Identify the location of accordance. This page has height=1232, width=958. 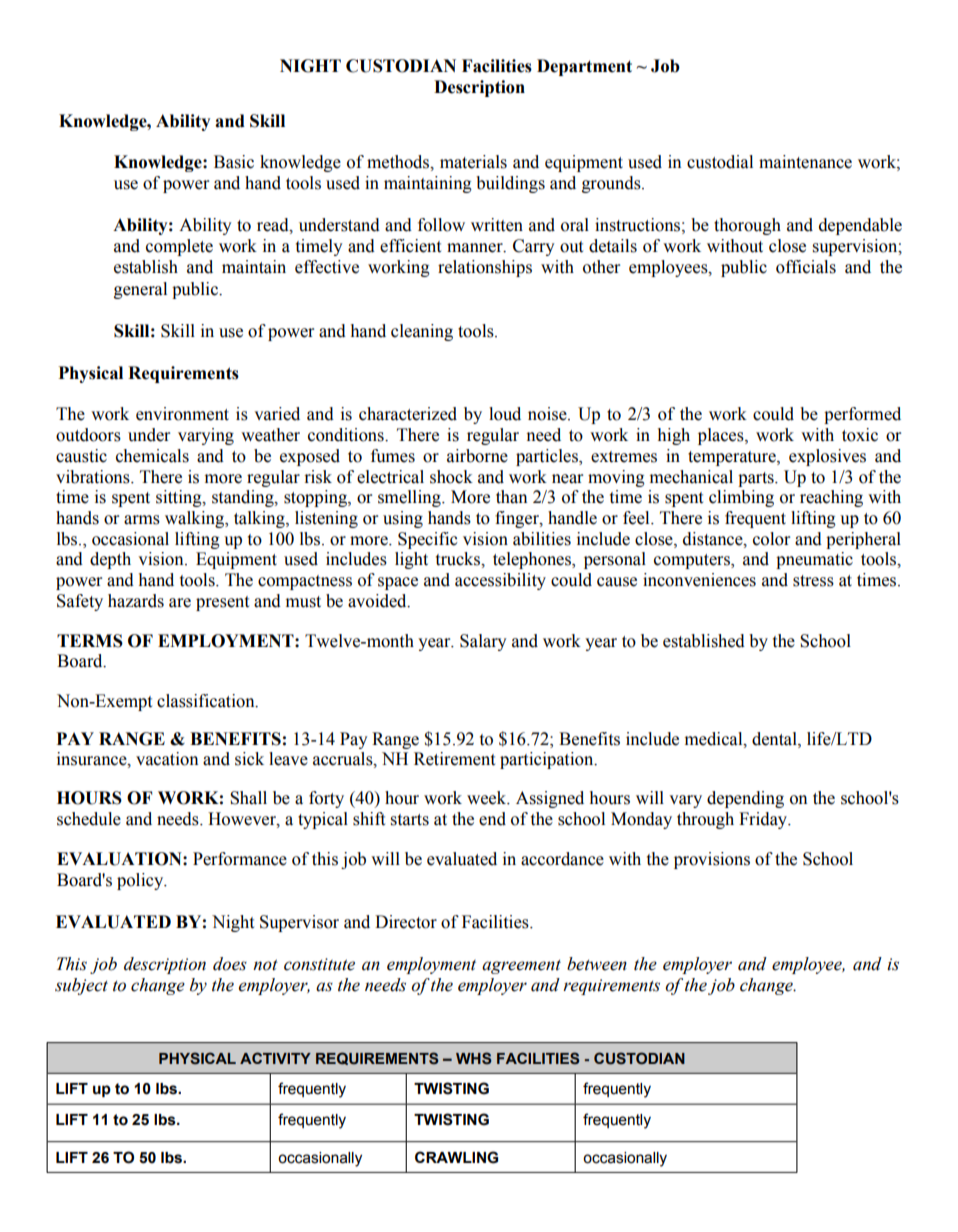
(562, 859).
